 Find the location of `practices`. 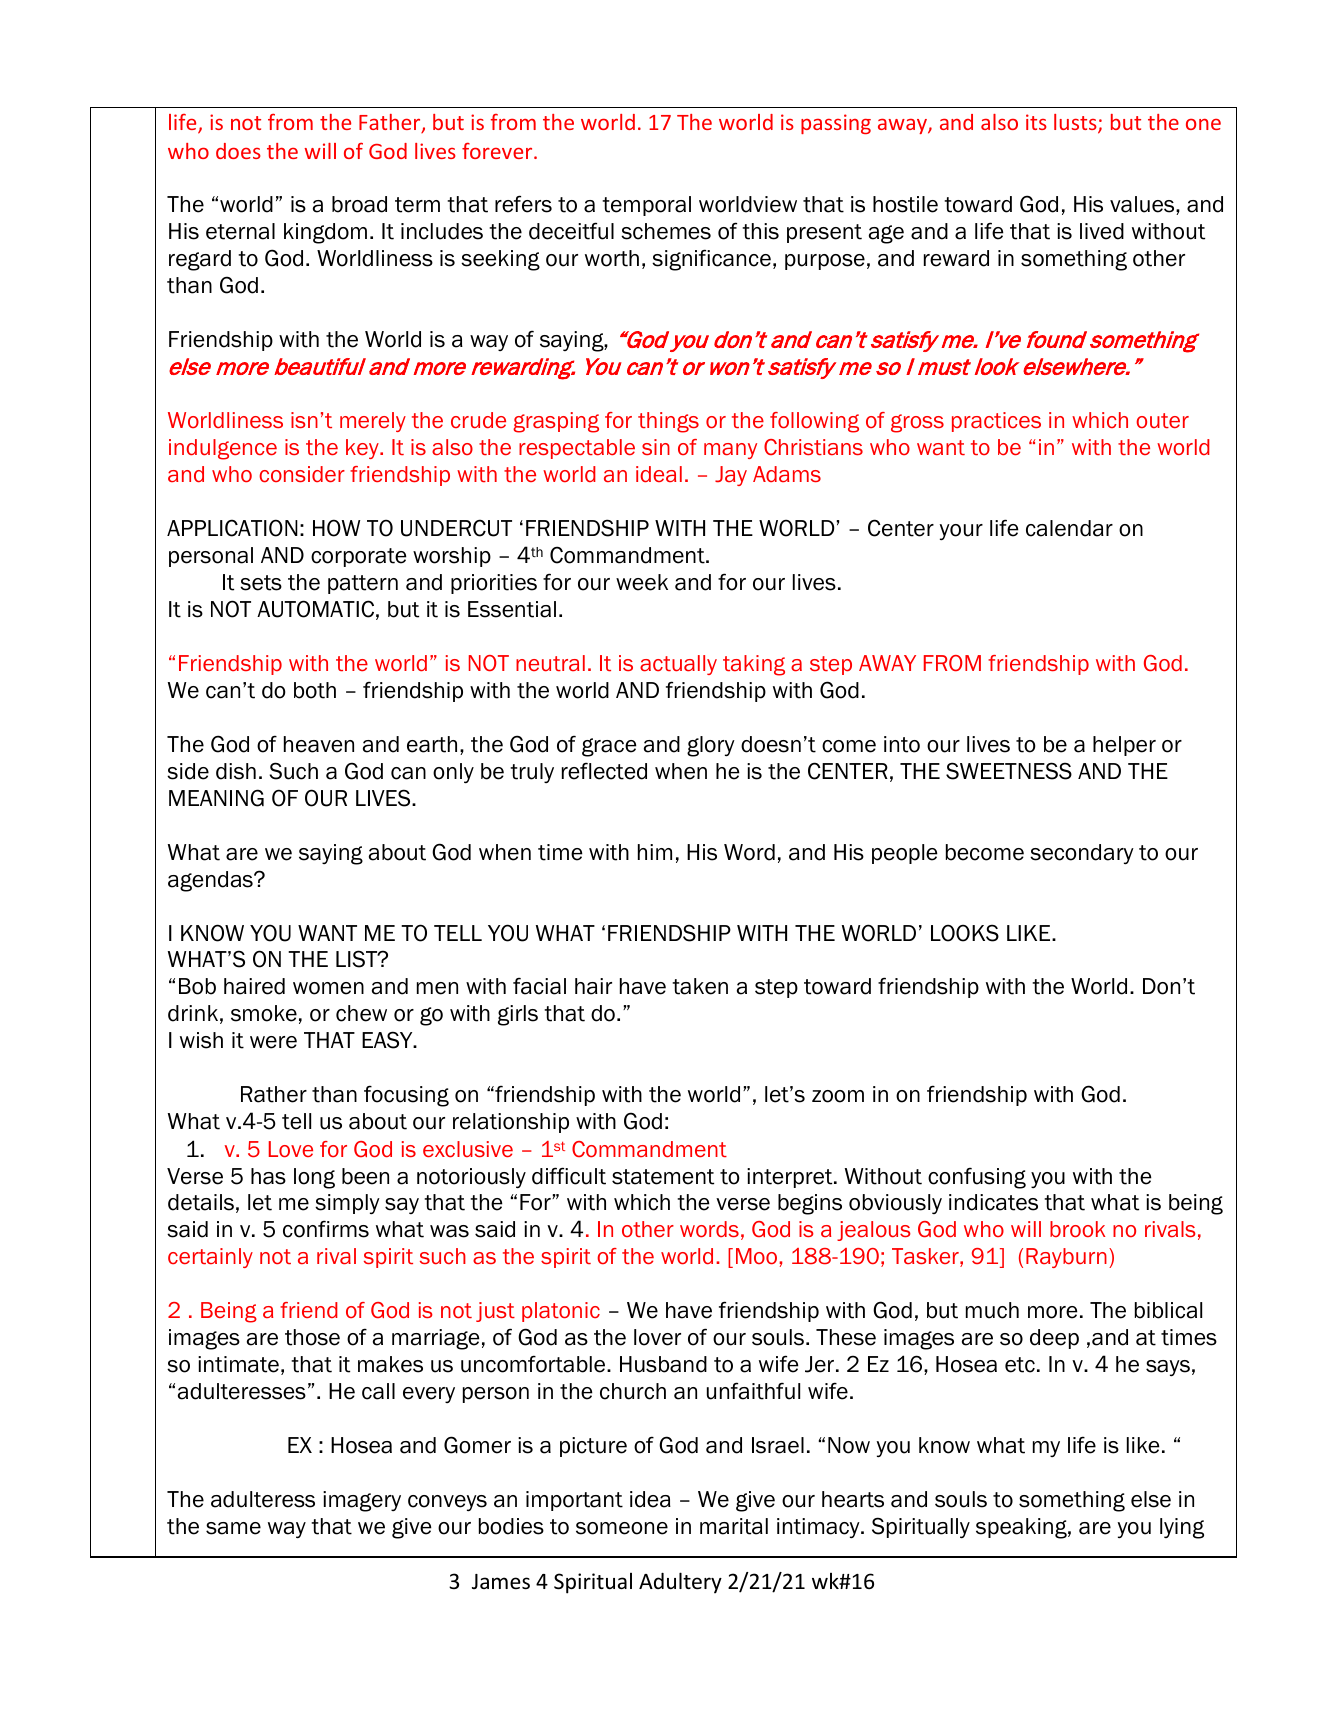

practices is located at coordinates (996, 422).
